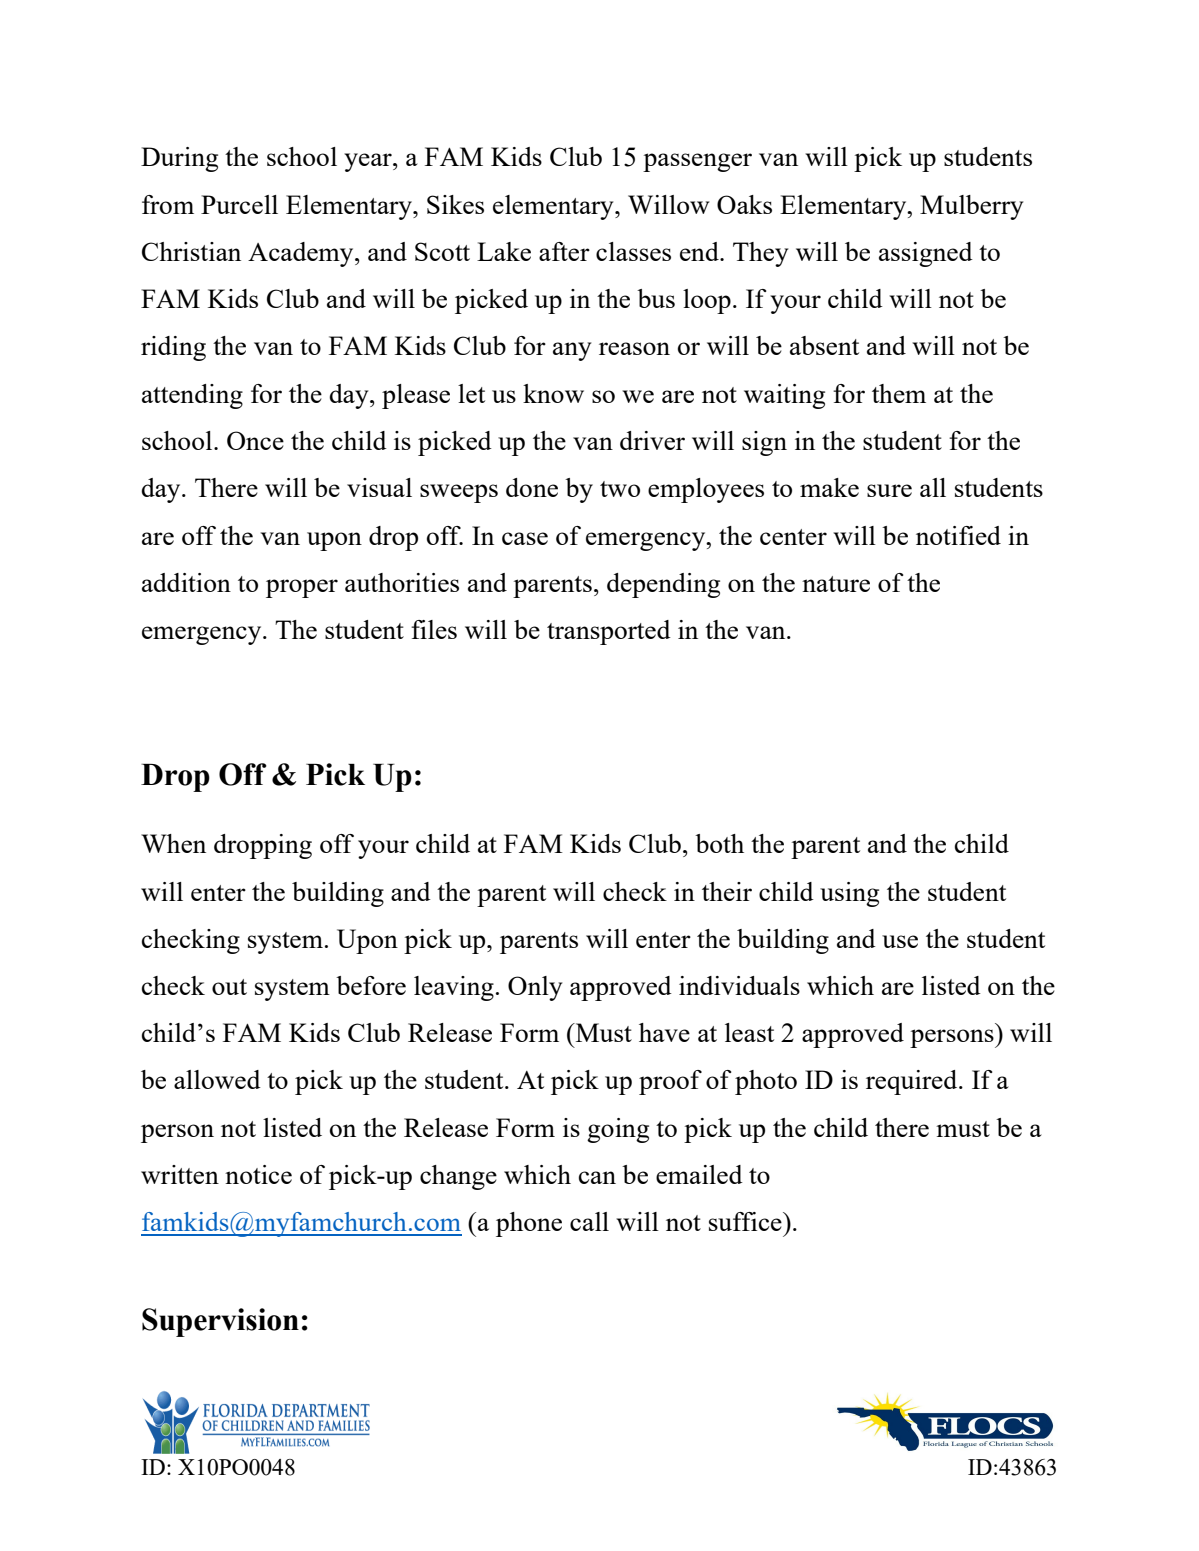  What do you see at coordinates (532, 487) in the screenshot?
I see `done` at bounding box center [532, 487].
